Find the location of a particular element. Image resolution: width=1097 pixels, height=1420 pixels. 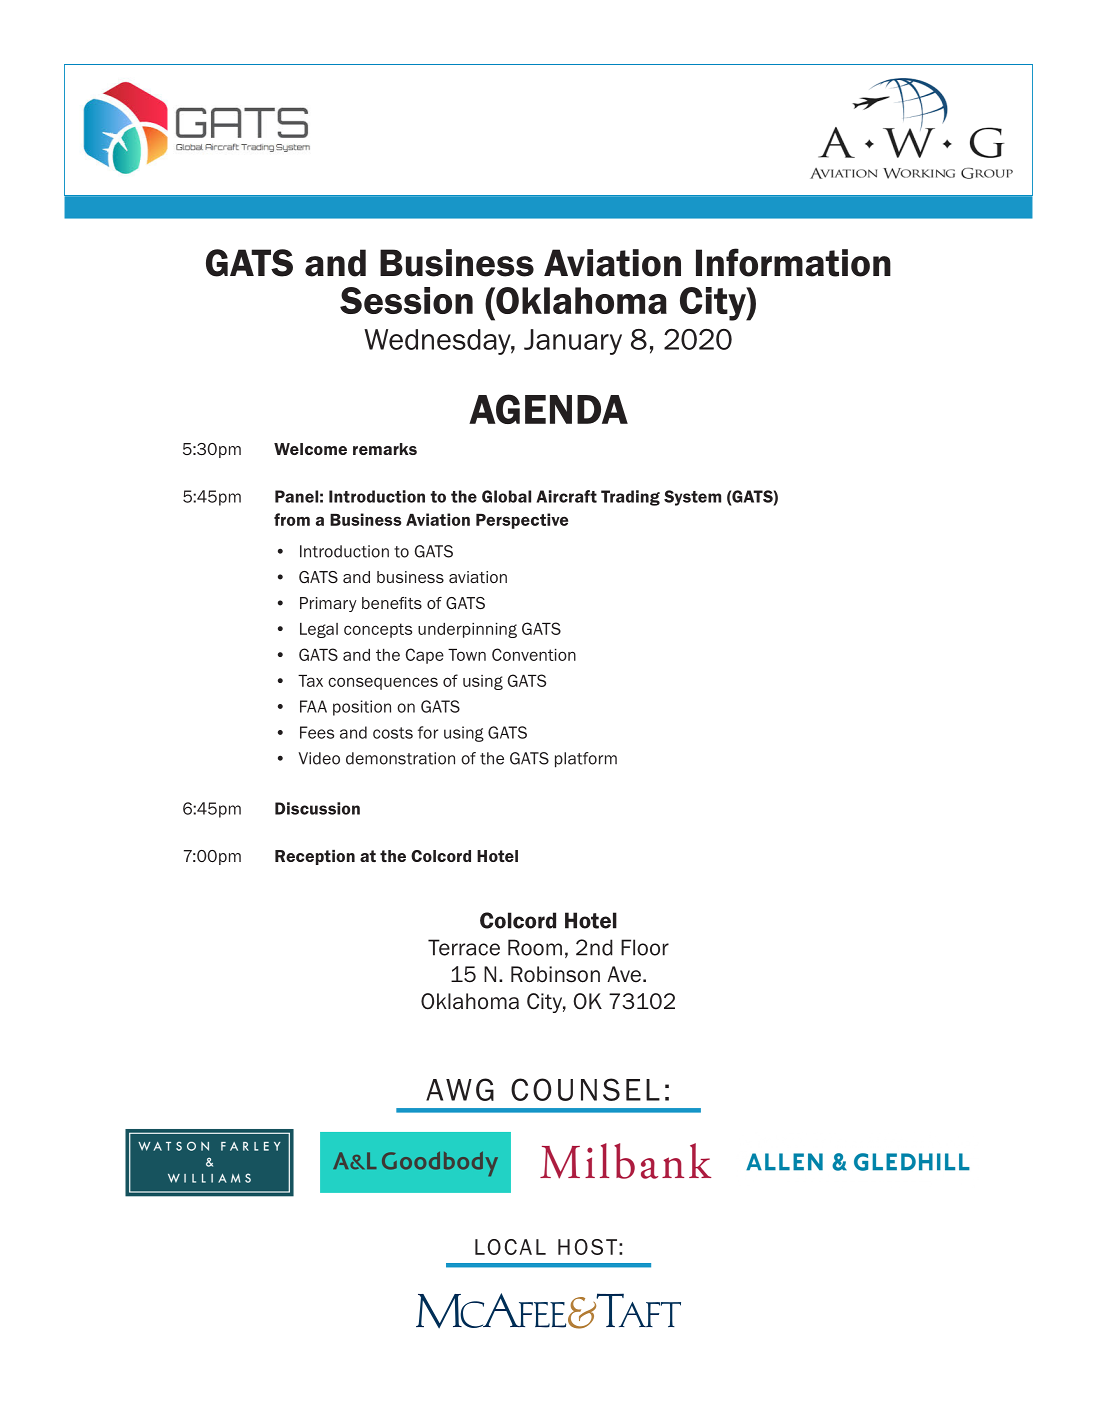

AWG is located at coordinates (460, 1089).
